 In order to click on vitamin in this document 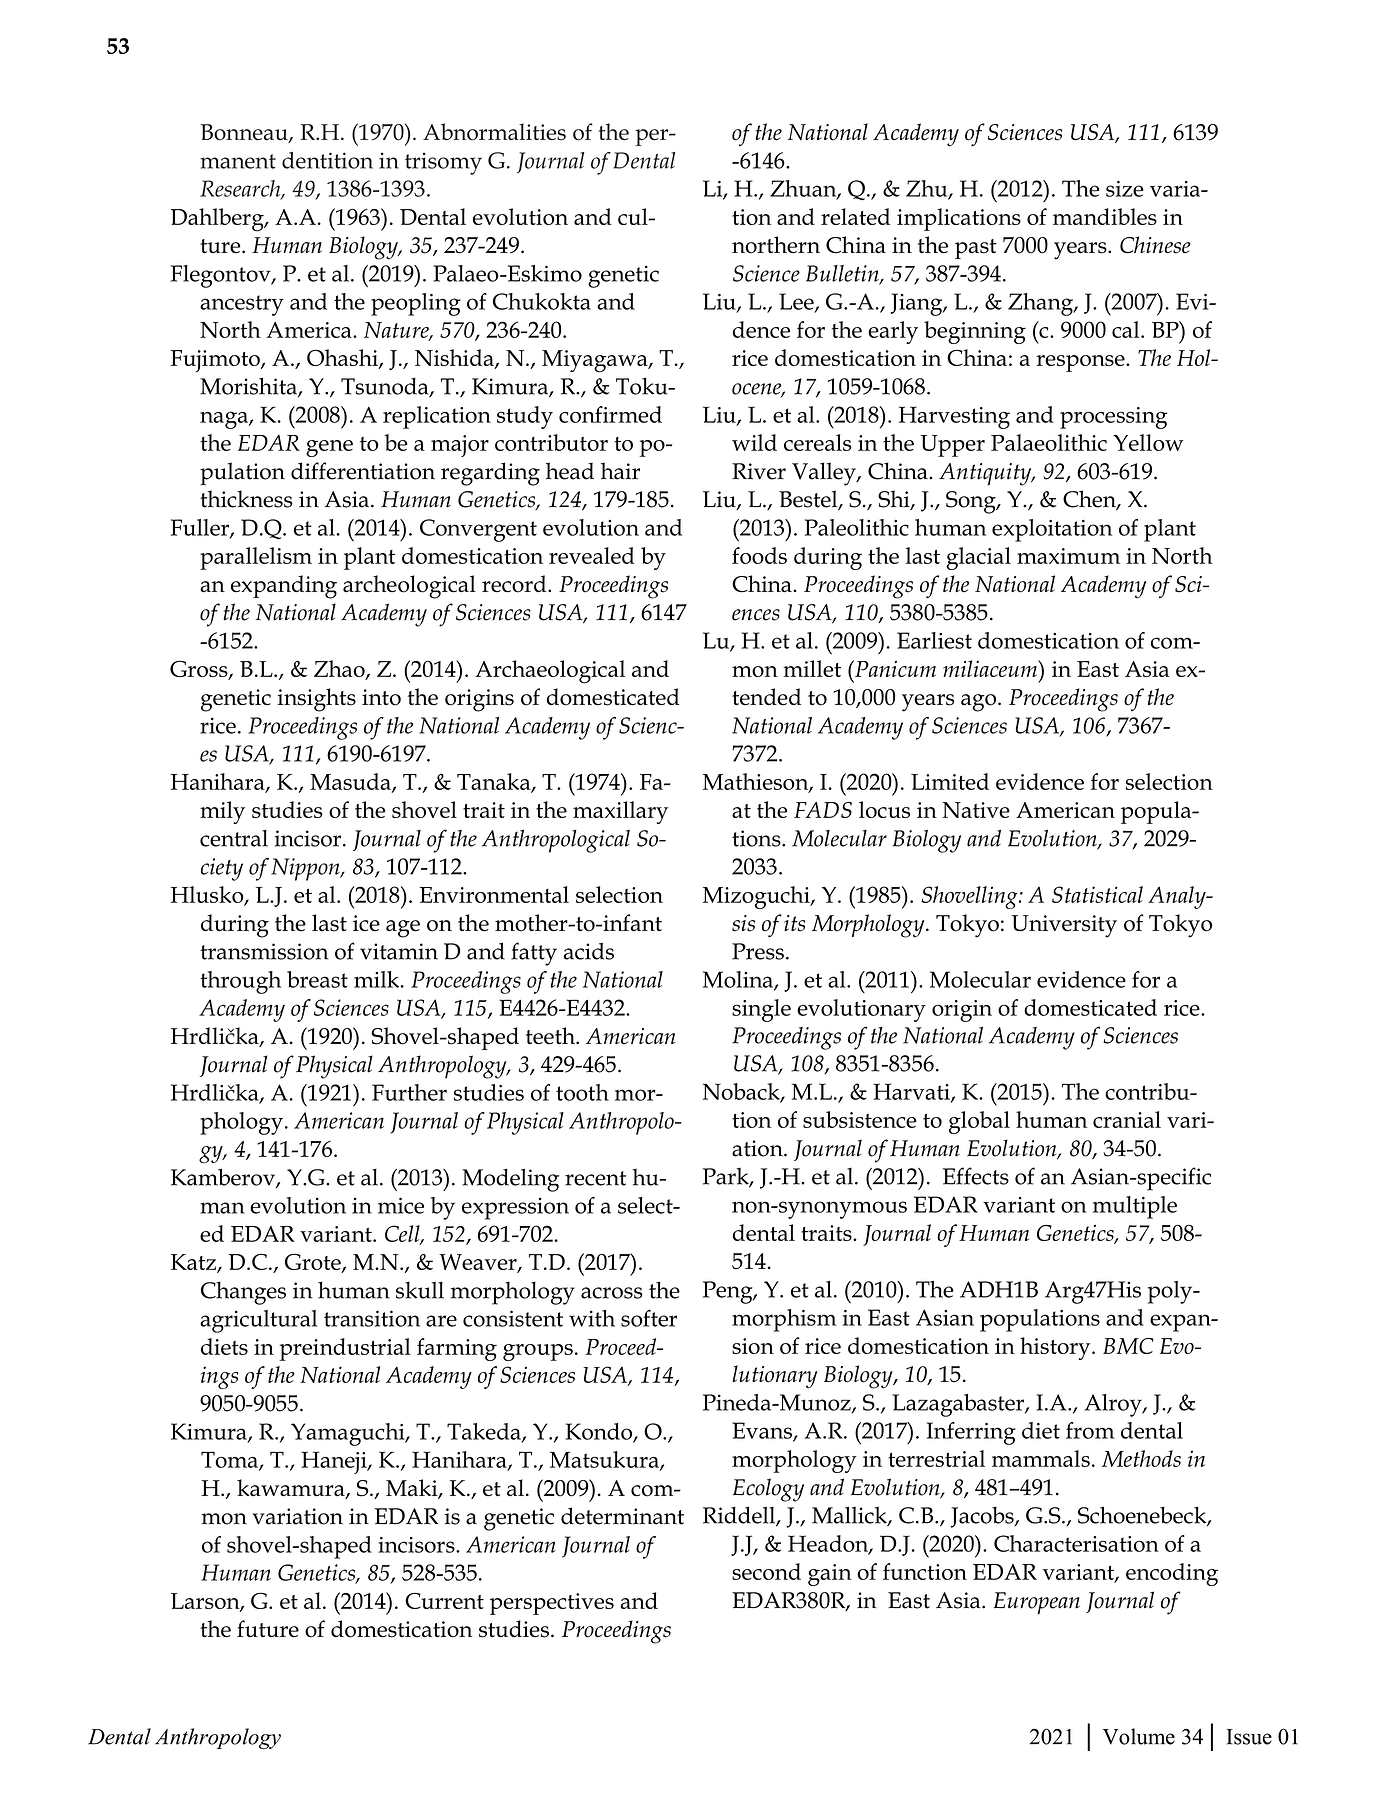, I will do `click(399, 951)`.
